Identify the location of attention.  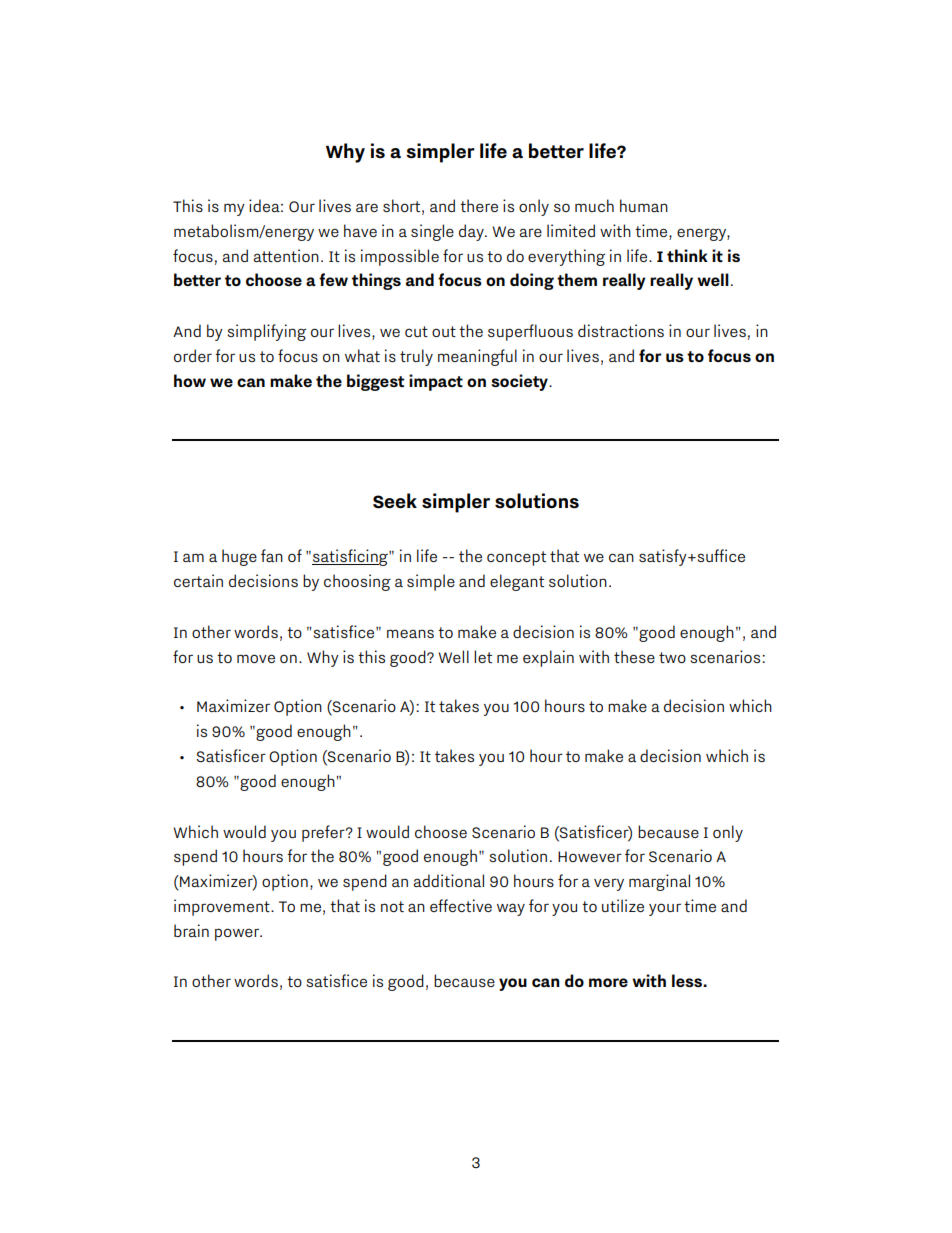
(286, 255).
